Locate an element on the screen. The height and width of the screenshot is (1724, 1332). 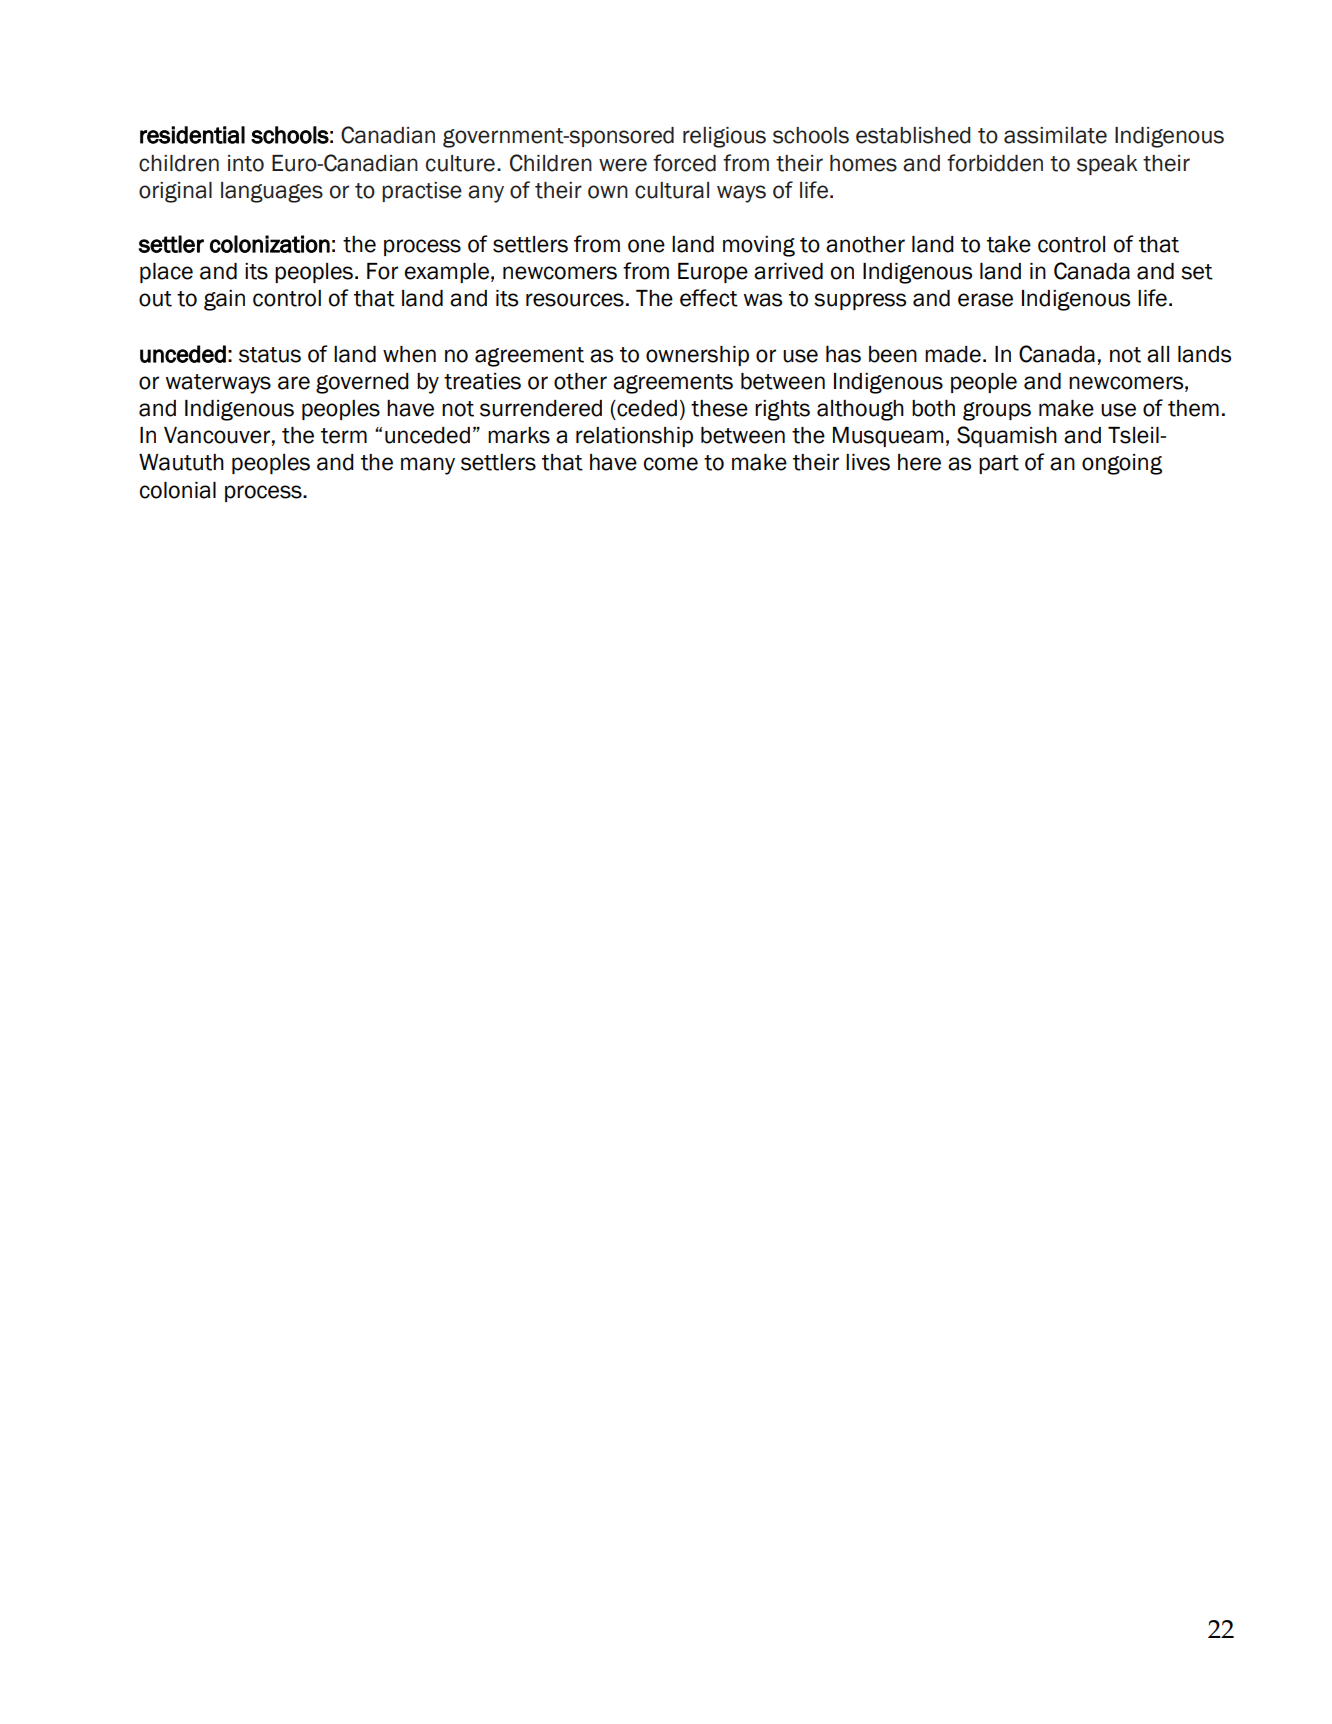
colonial is located at coordinates (178, 490).
